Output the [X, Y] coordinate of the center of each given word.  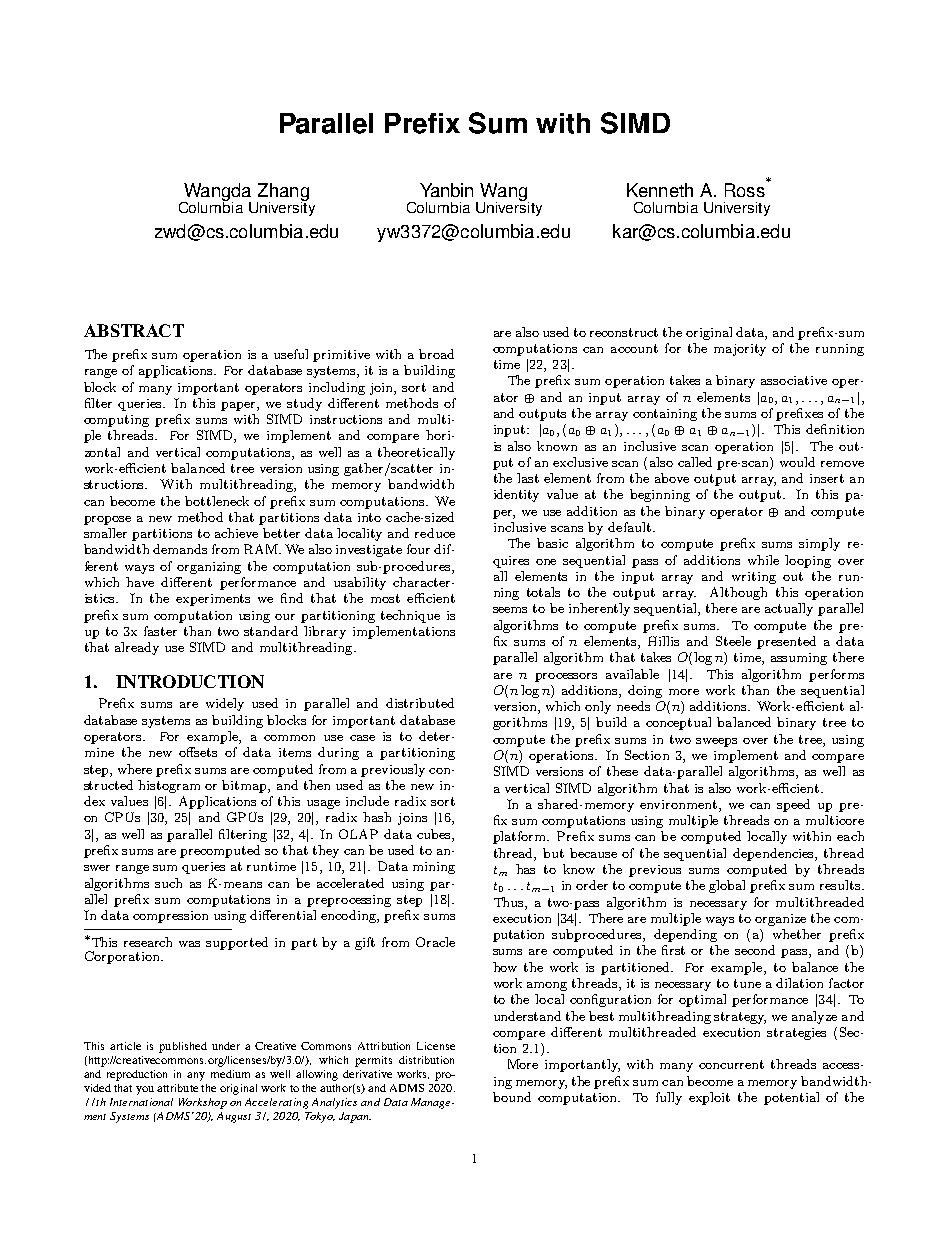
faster [160, 631]
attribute [177, 1088]
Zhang [283, 193]
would [797, 462]
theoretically [416, 453]
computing [116, 421]
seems [510, 610]
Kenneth [660, 190]
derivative [367, 1074]
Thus [510, 902]
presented [786, 642]
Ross [745, 190]
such [168, 883]
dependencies [774, 854]
